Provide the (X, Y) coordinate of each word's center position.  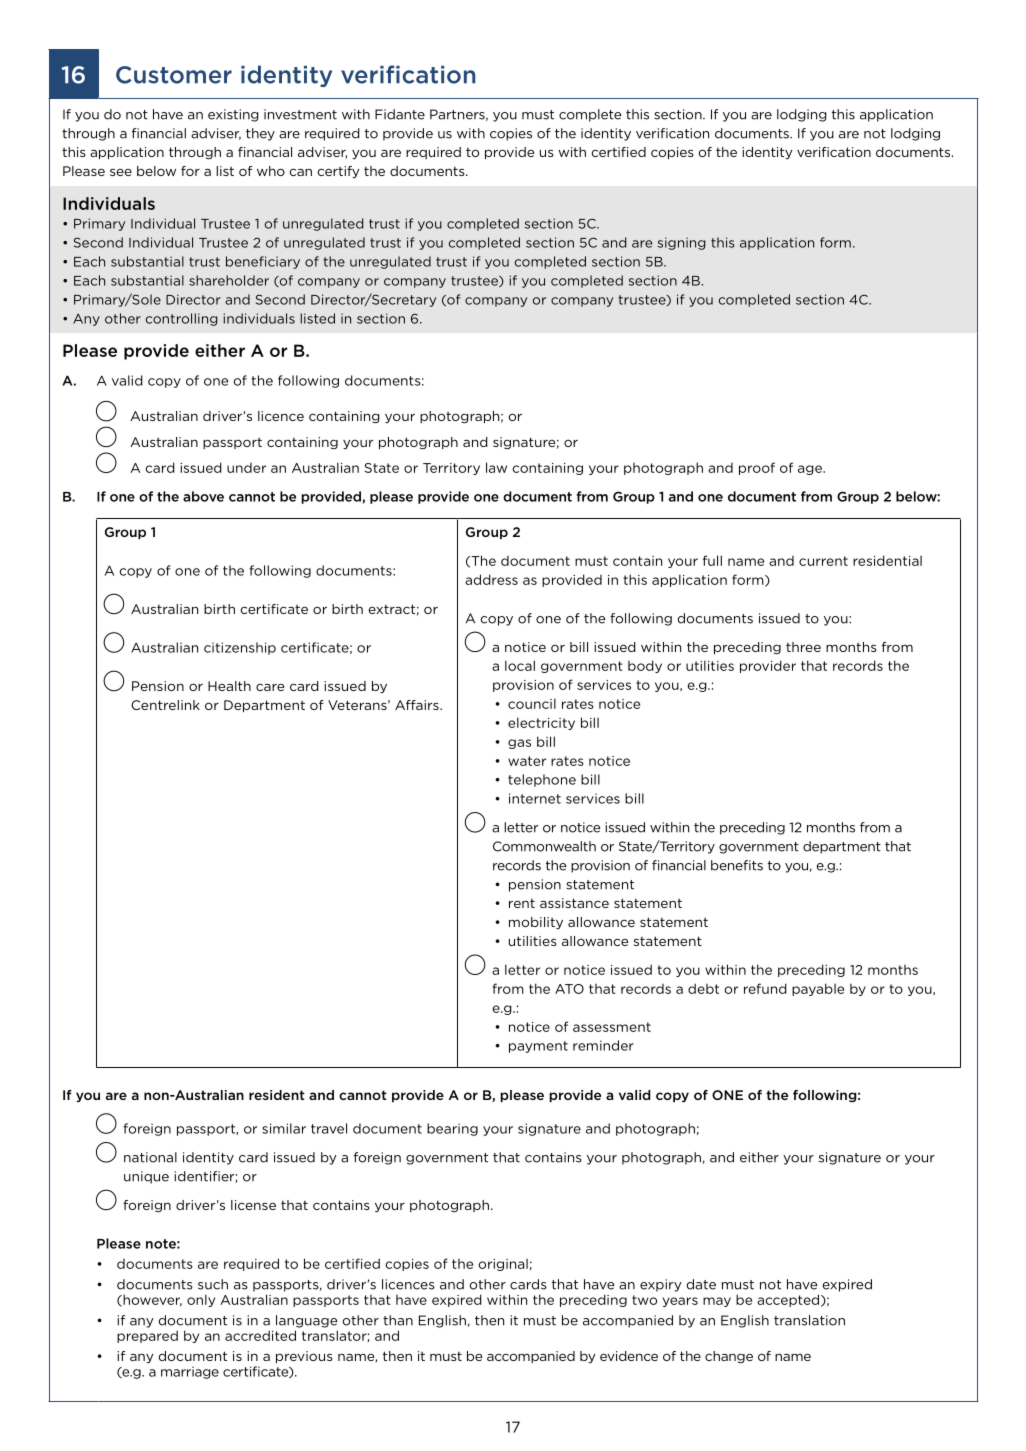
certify (338, 172)
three (803, 647)
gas (519, 744)
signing (682, 243)
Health (229, 686)
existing (233, 115)
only (201, 1300)
